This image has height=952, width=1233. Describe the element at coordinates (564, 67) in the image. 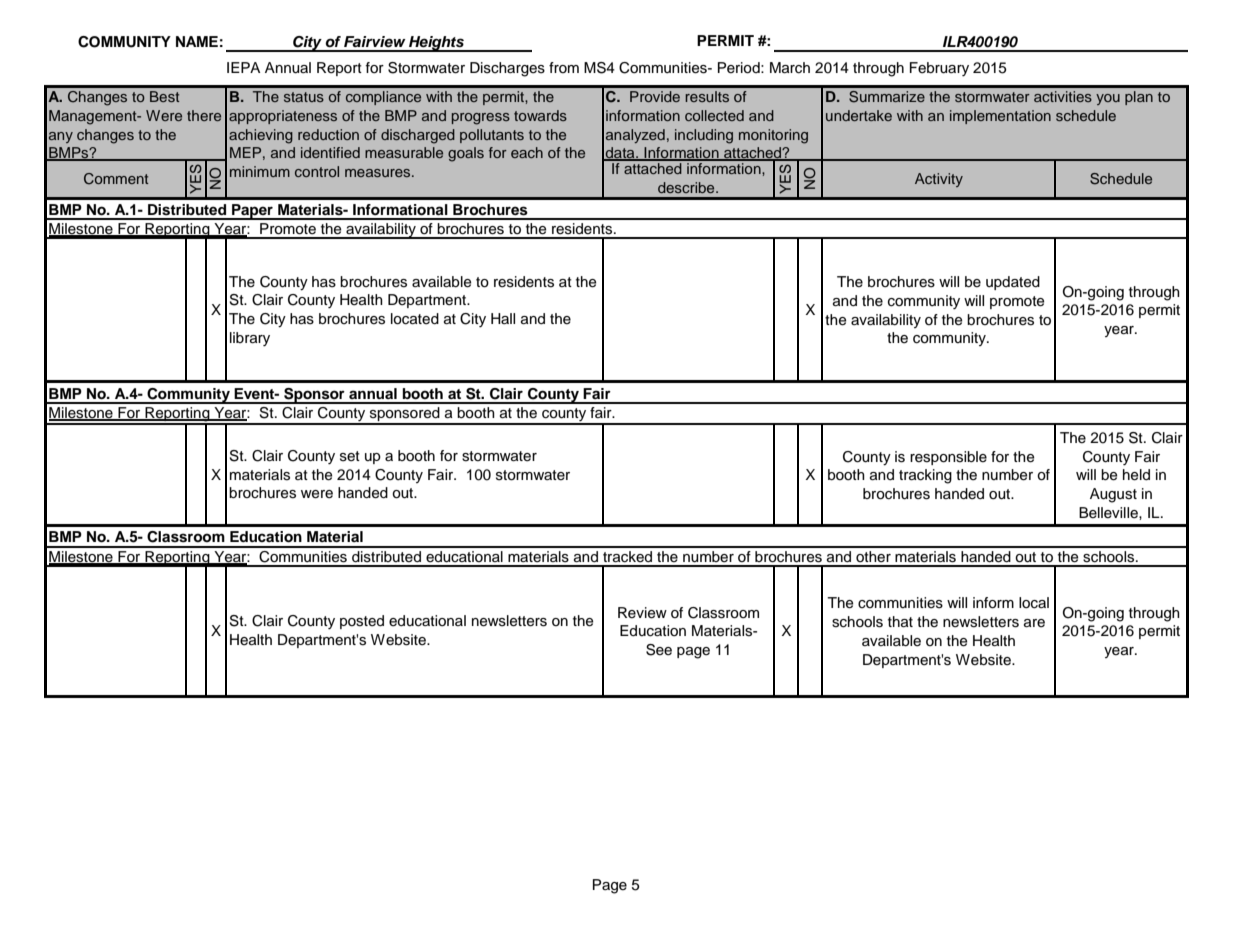

I see `from` at that location.
